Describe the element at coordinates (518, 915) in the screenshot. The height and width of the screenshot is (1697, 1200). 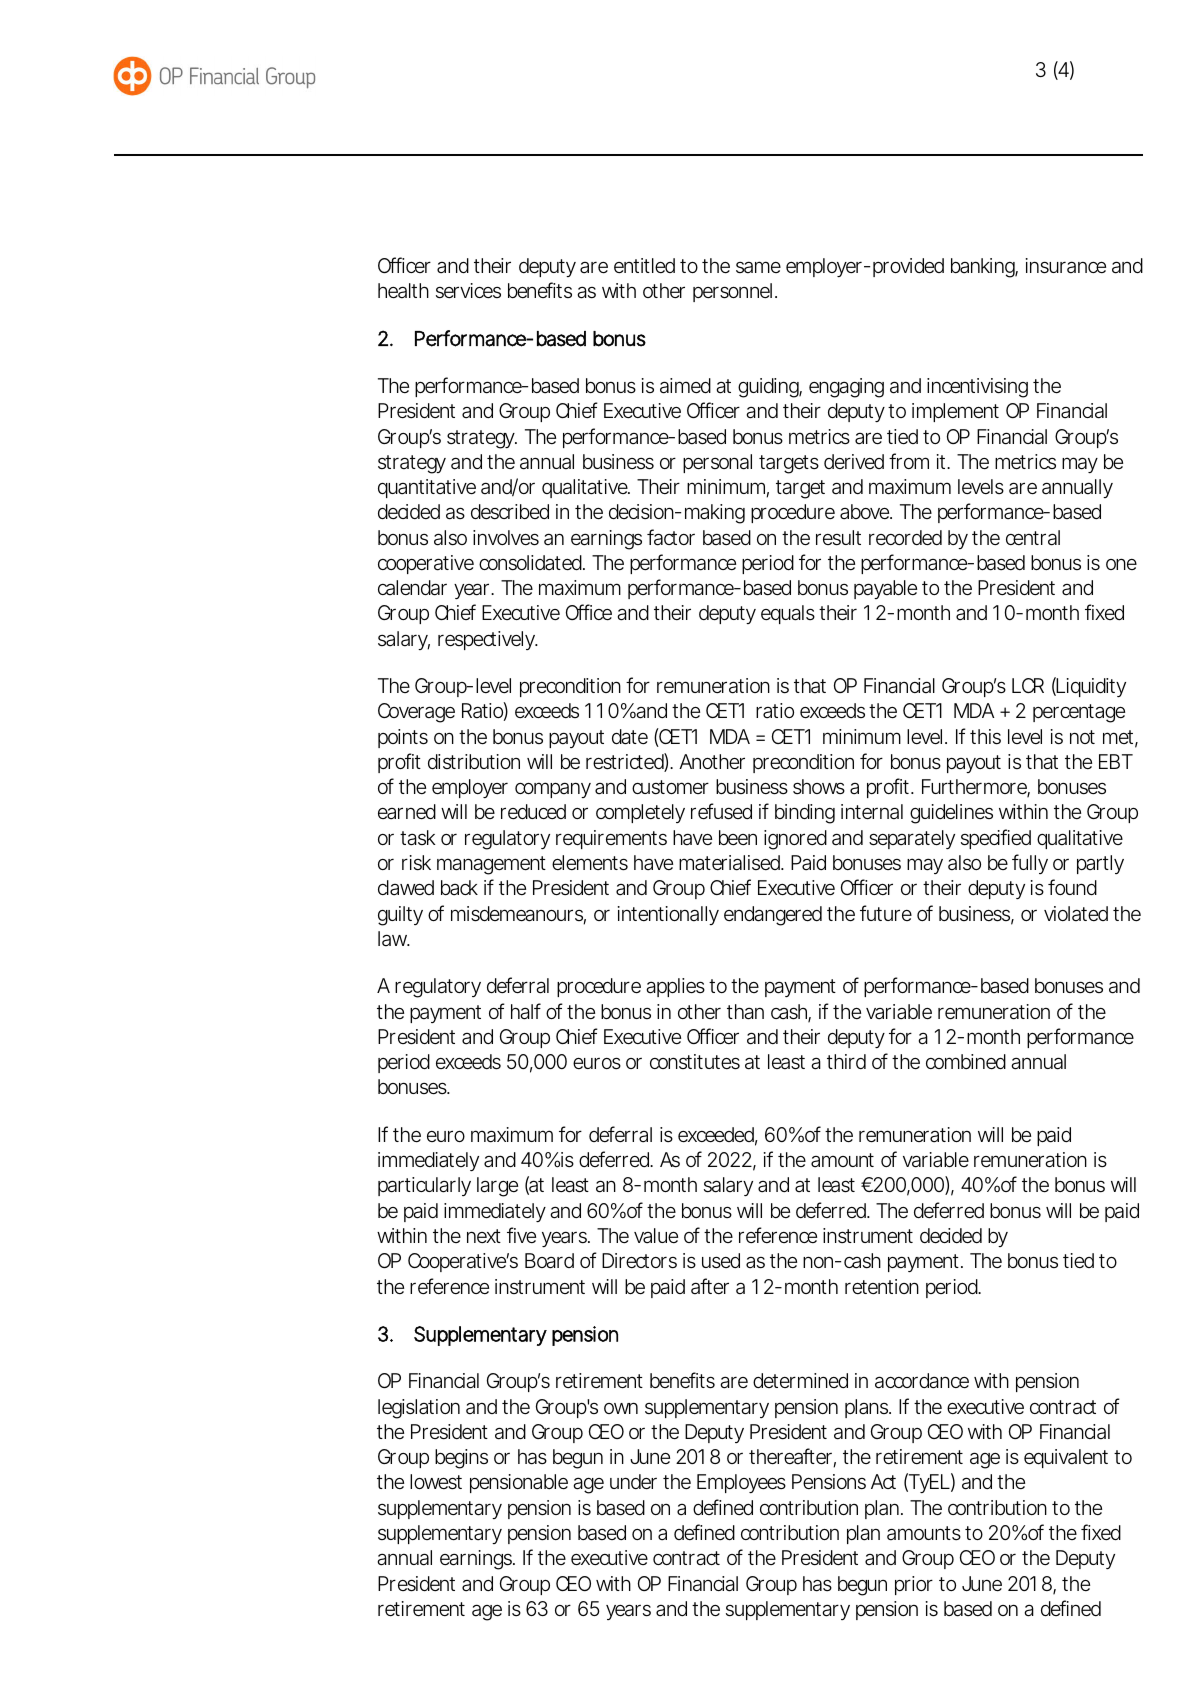
I see `misdemeanours` at that location.
